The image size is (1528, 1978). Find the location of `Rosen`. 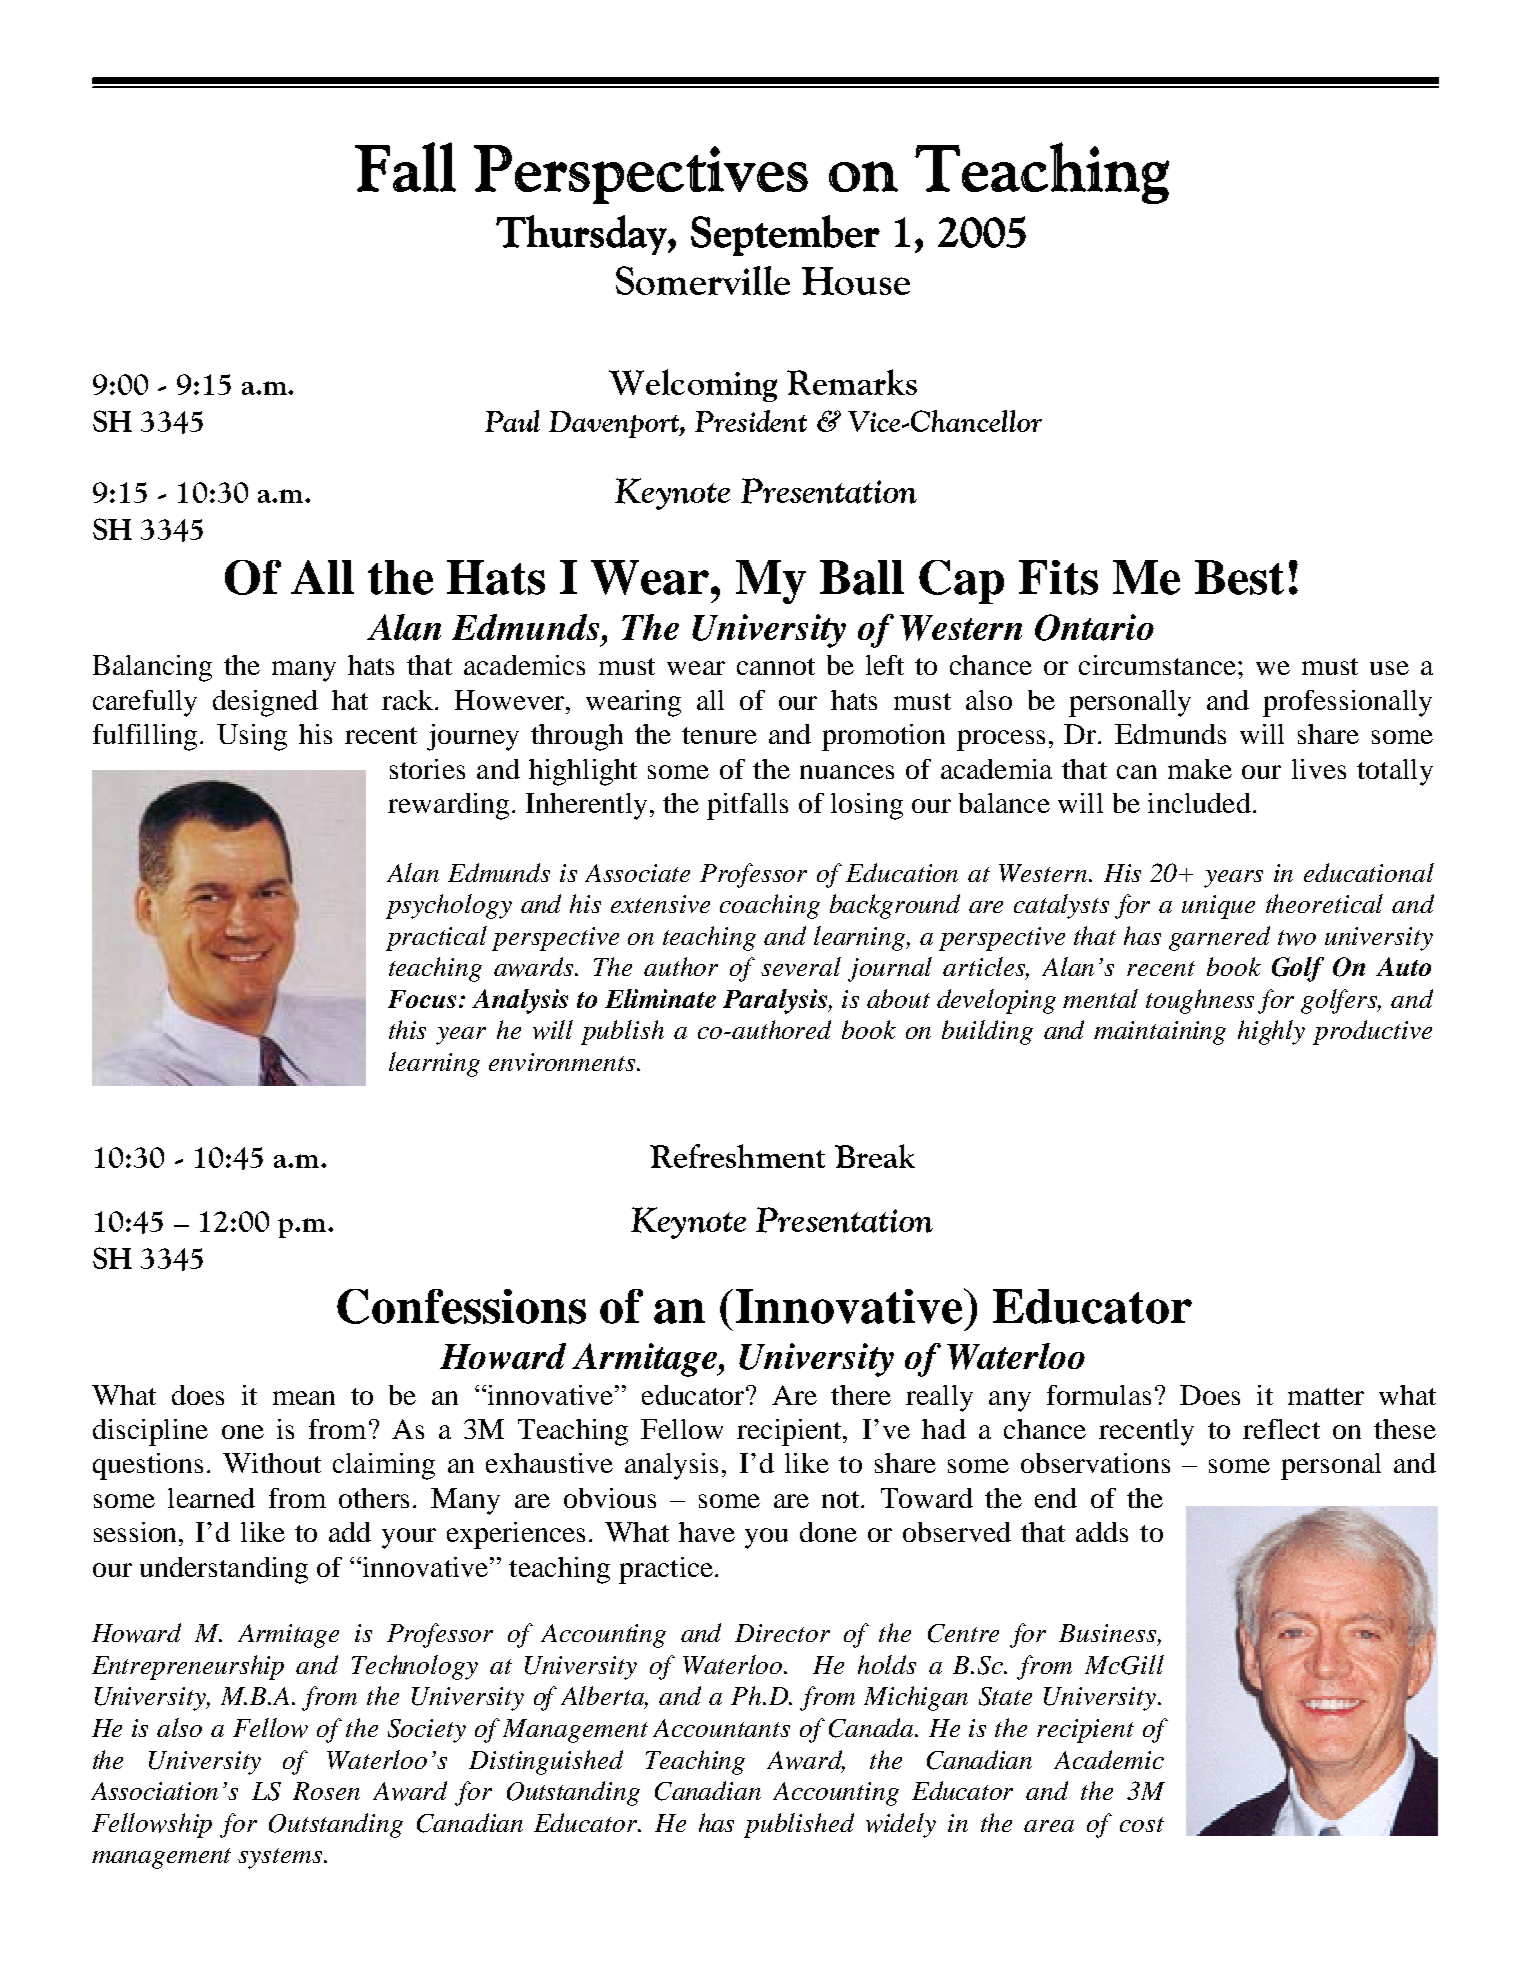

Rosen is located at coordinates (326, 1791).
